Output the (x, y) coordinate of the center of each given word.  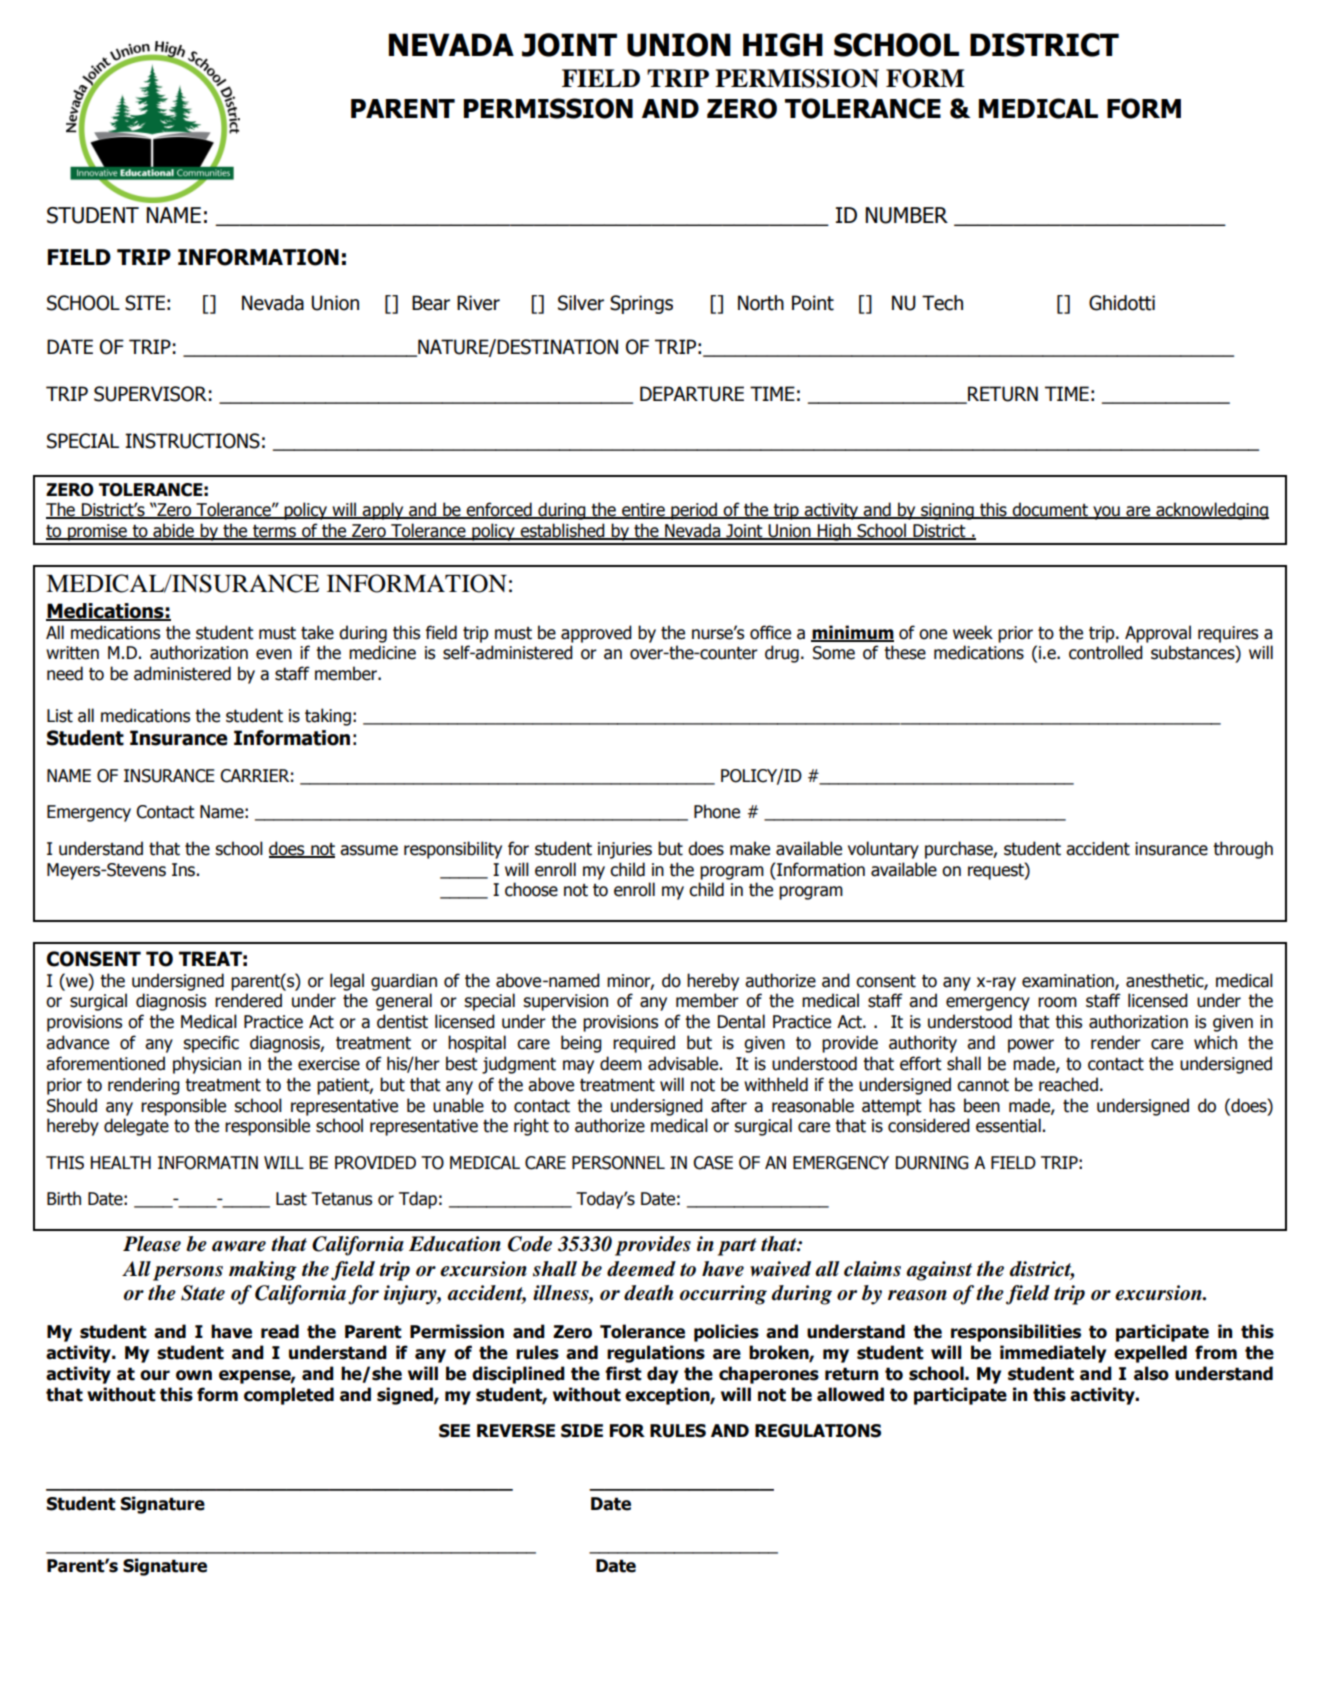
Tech (942, 303)
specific (211, 1044)
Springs (641, 304)
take (317, 632)
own (194, 1375)
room (1057, 1002)
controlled (1106, 652)
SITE (145, 303)
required (644, 1044)
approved (596, 634)
